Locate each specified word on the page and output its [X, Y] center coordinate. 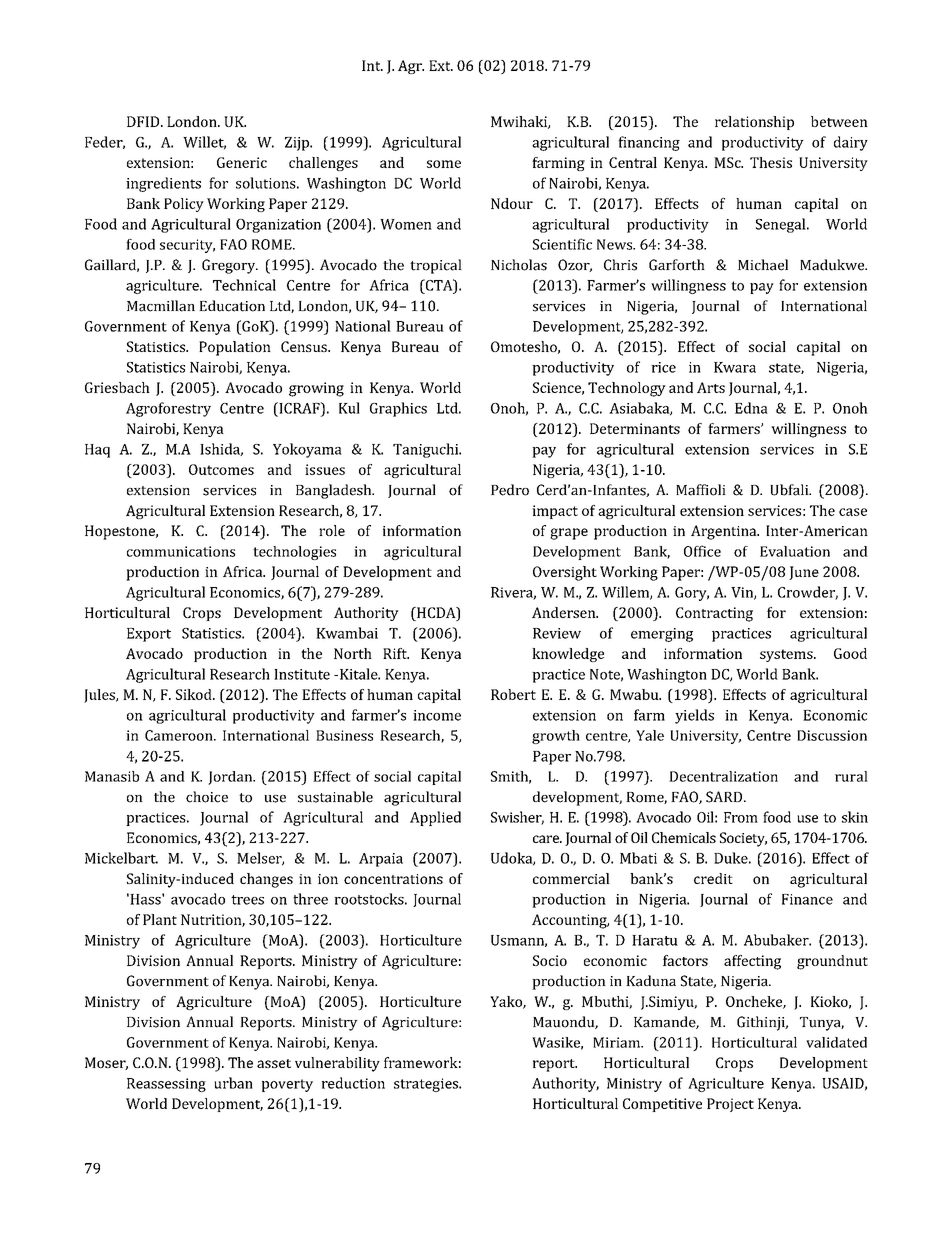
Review [557, 633]
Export [149, 635]
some [444, 164]
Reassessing [166, 1085]
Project [730, 1105]
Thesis [771, 162]
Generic [242, 162]
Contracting [714, 614]
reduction [353, 1083]
